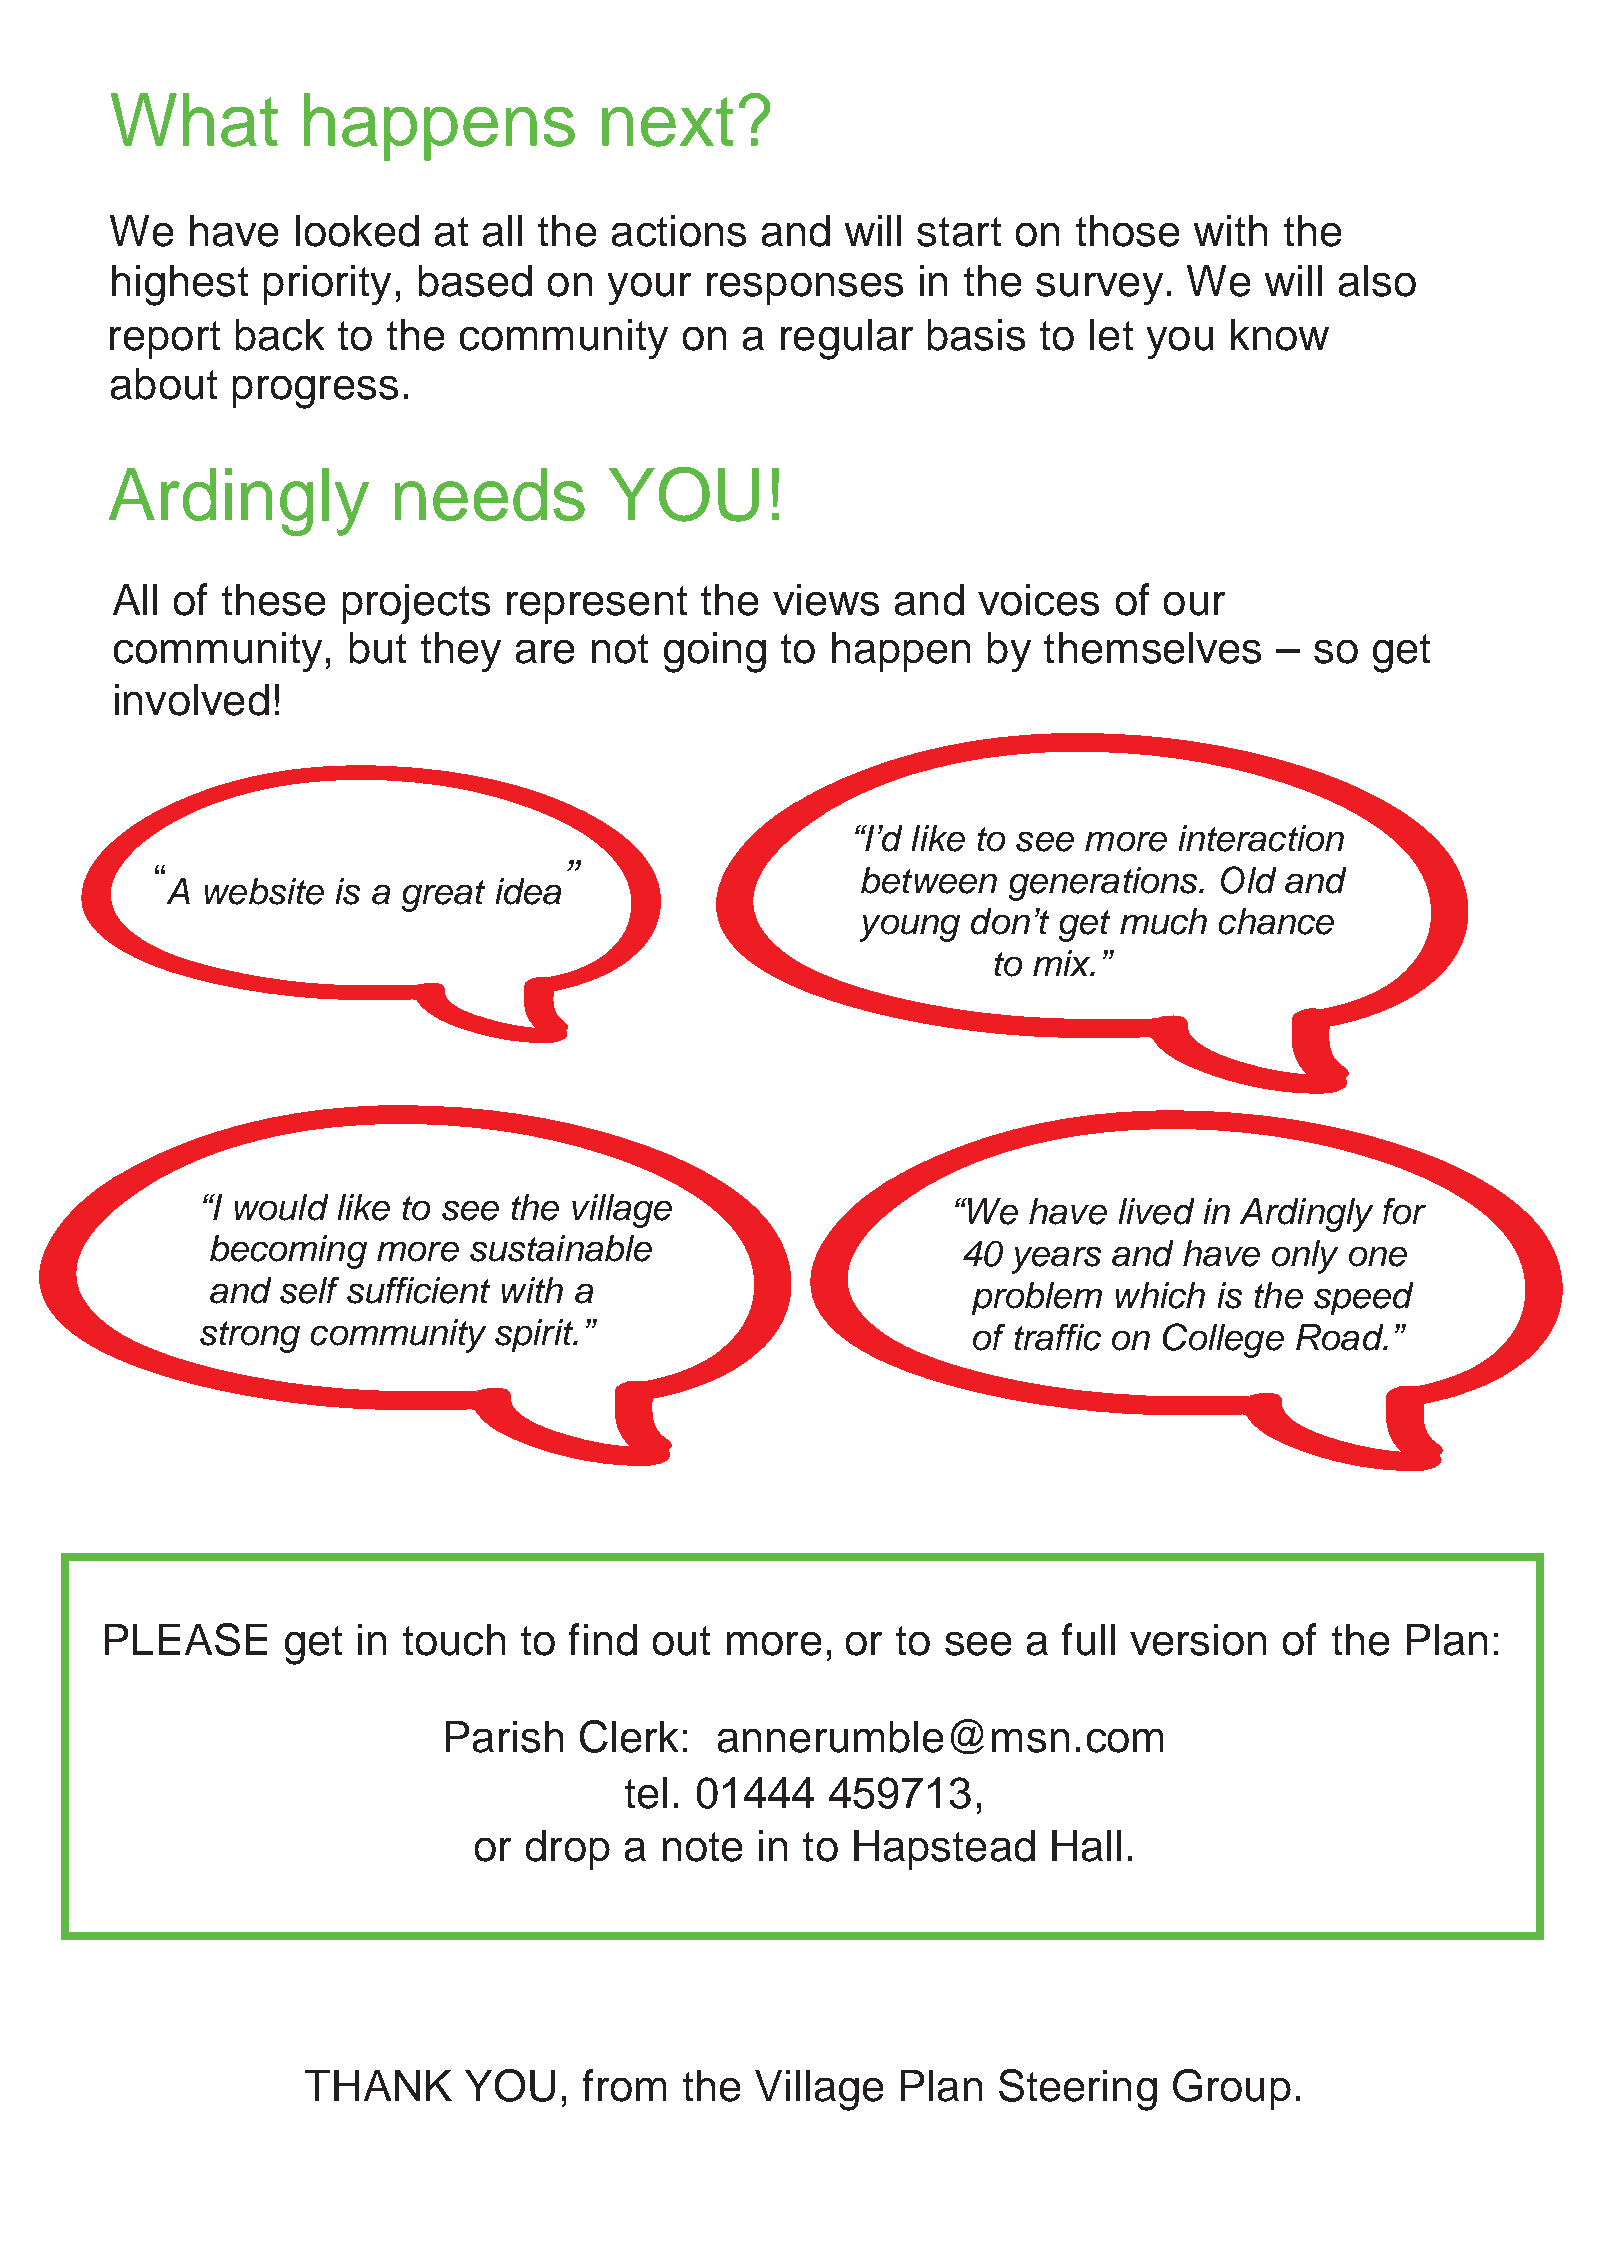 The height and width of the document is (2263, 1600). I want to click on lived, so click(1156, 1211).
